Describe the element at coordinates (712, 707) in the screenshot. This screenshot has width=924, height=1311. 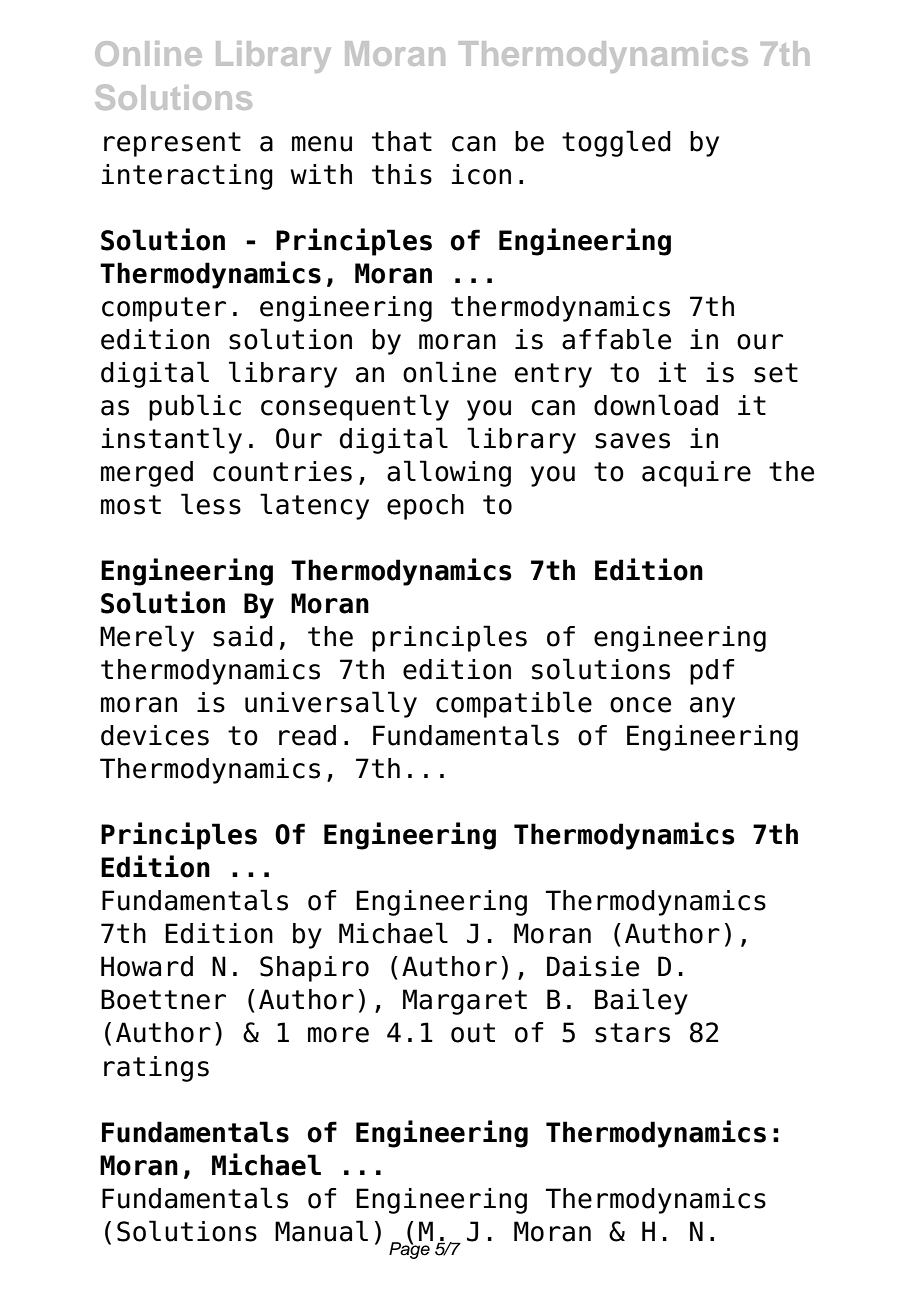
I see `any` at that location.
